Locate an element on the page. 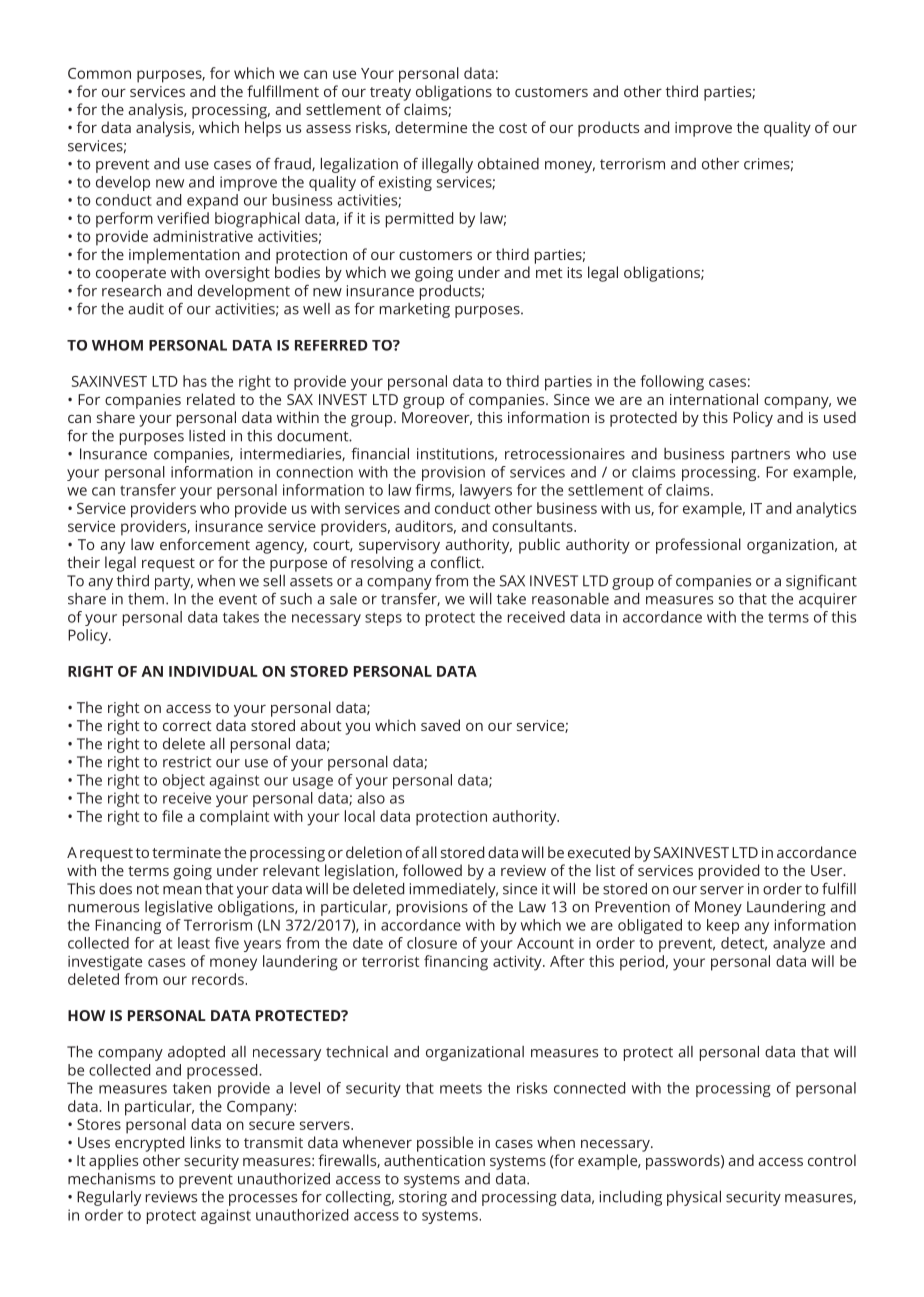 Image resolution: width=924 pixels, height=1297 pixels. cost is located at coordinates (513, 128).
